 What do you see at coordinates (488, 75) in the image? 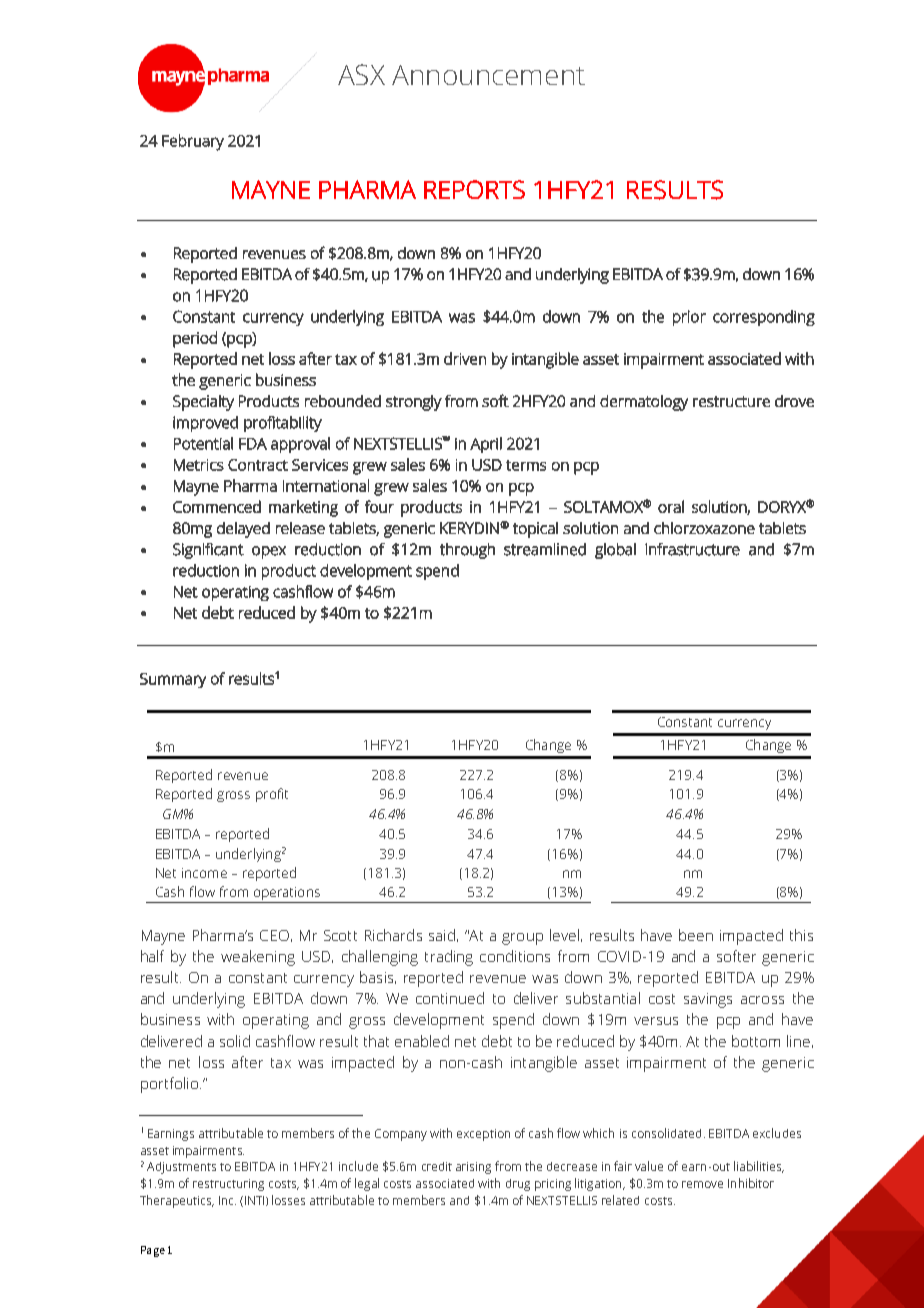
I see `Announcement` at bounding box center [488, 75].
